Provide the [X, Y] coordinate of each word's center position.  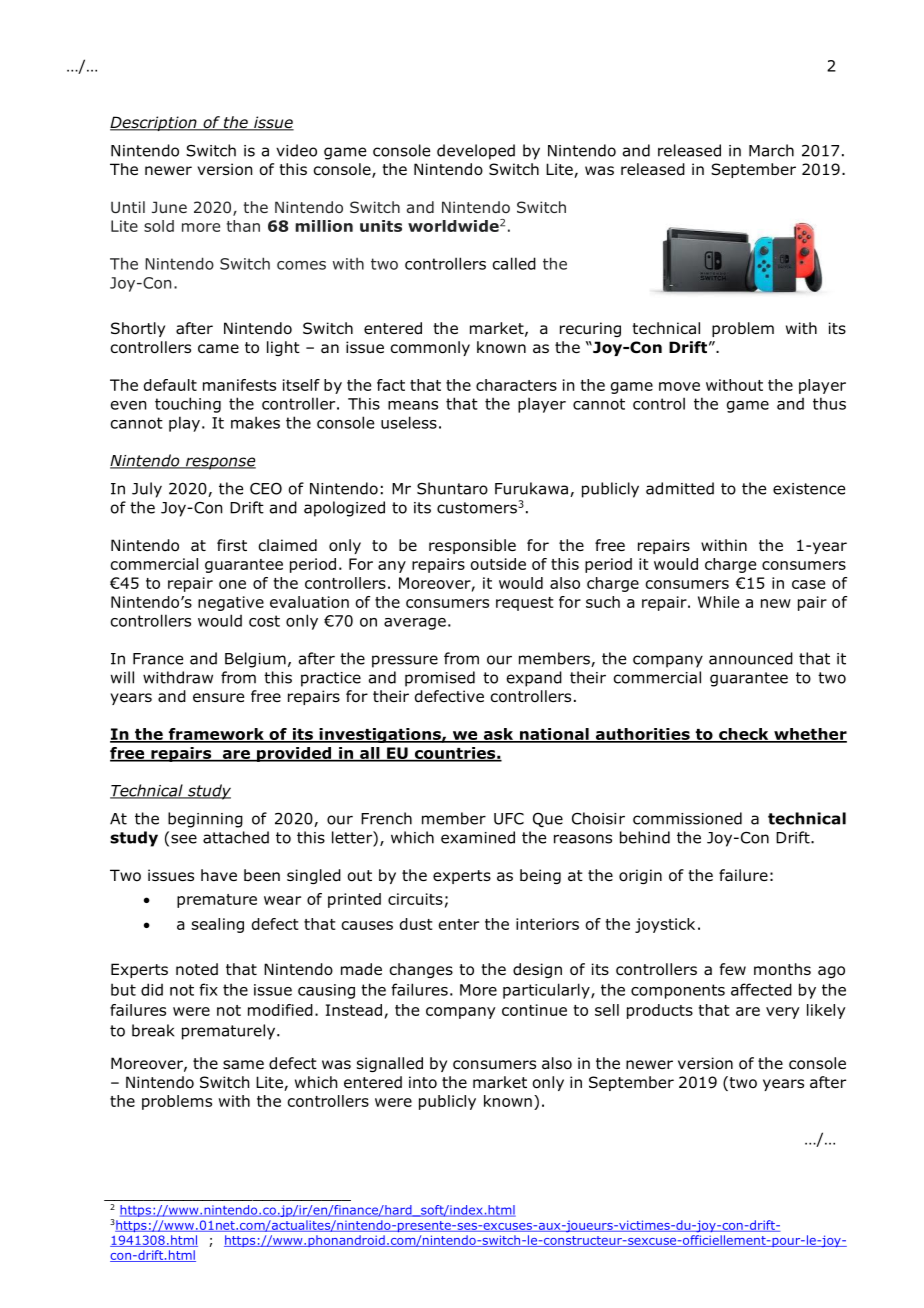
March [771, 150]
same [243, 1065]
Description [154, 123]
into [423, 1082]
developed [476, 152]
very [783, 1013]
